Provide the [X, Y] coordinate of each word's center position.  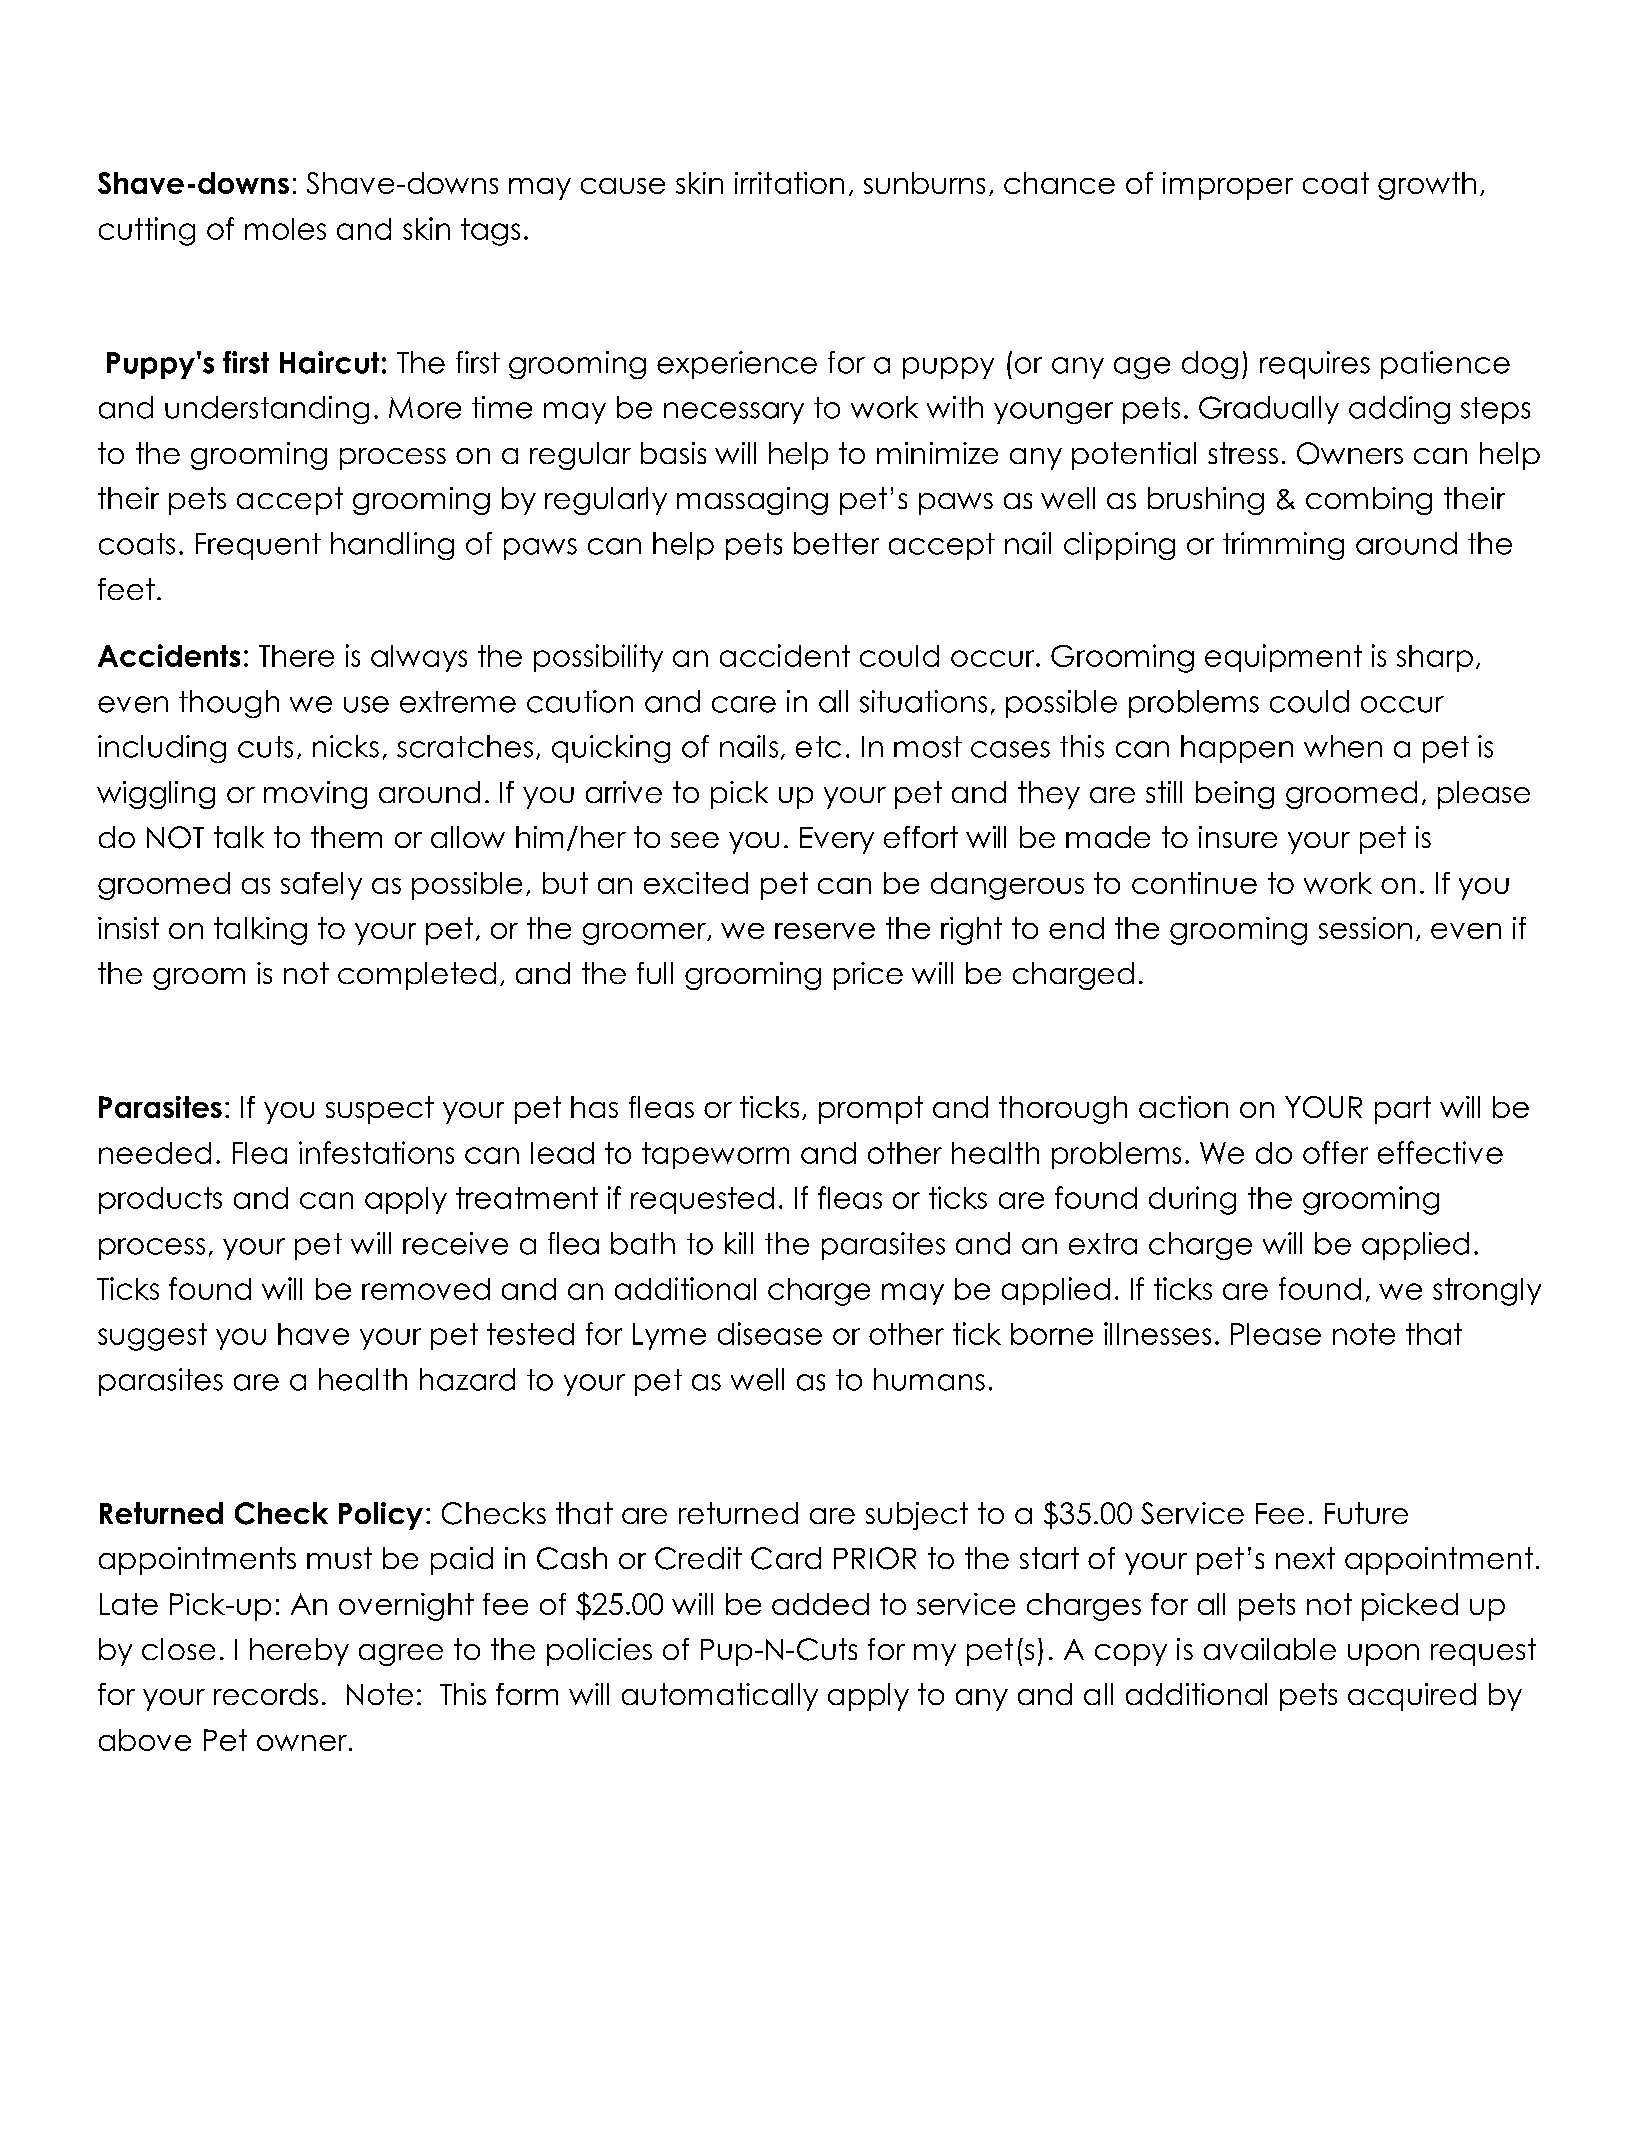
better [836, 543]
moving [315, 795]
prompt [871, 1110]
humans [929, 1379]
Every [837, 840]
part [1403, 1110]
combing [1369, 501]
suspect [380, 1110]
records [266, 1694]
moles [285, 229]
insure [1238, 837]
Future [1366, 1513]
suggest [152, 1337]
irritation [789, 183]
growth [1427, 186]
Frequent [258, 546]
